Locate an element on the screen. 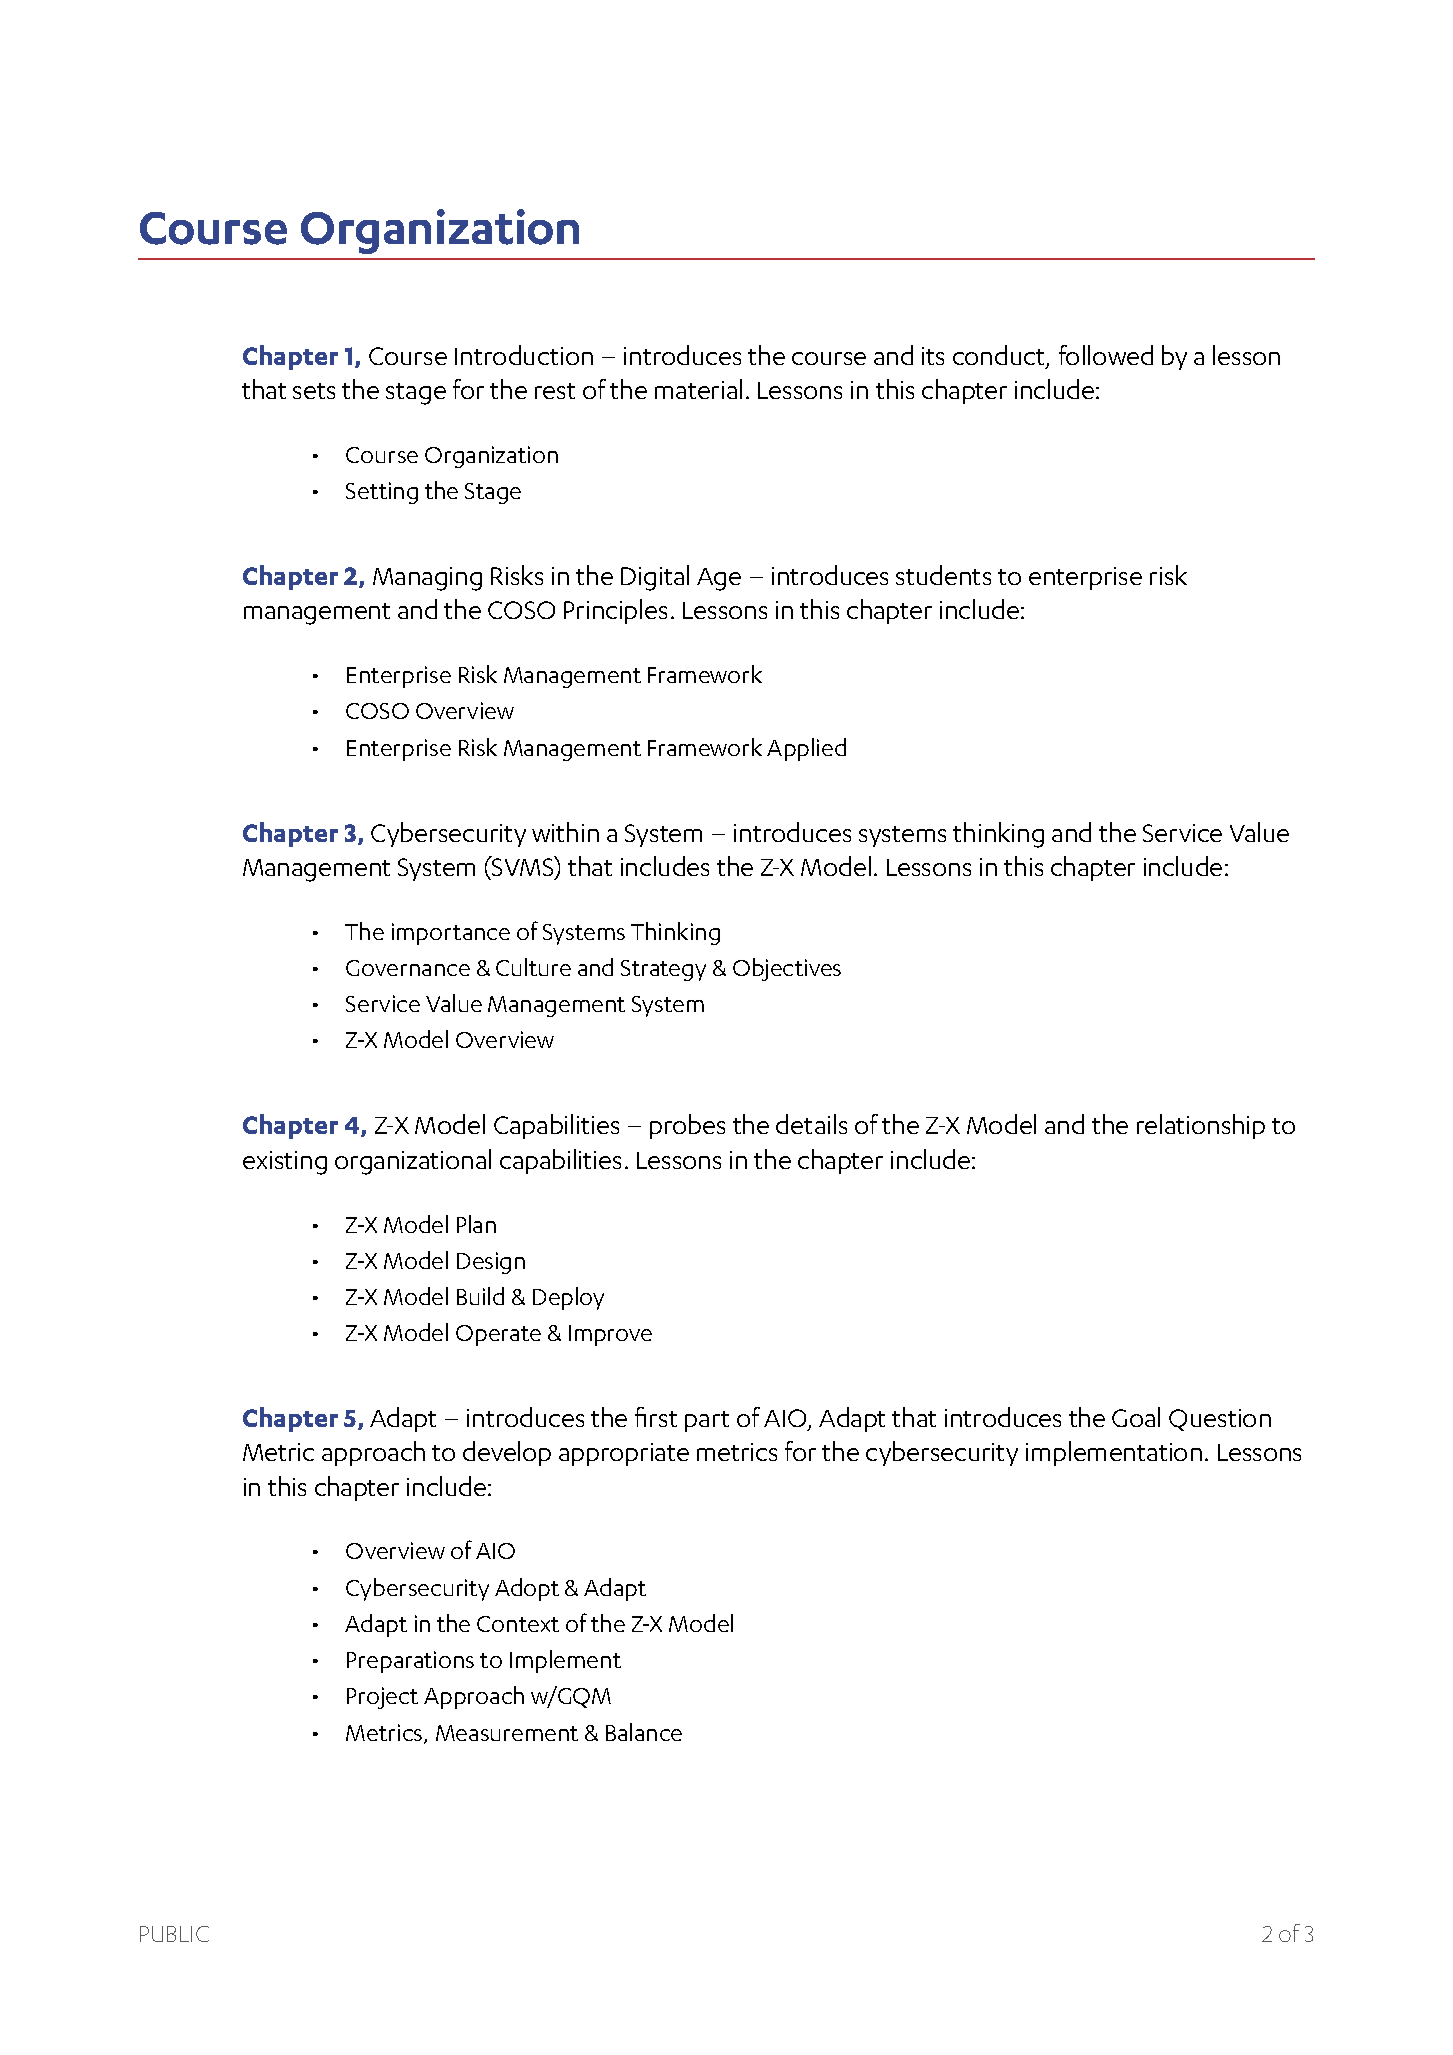 The width and height of the screenshot is (1453, 2055). existing is located at coordinates (285, 1163).
